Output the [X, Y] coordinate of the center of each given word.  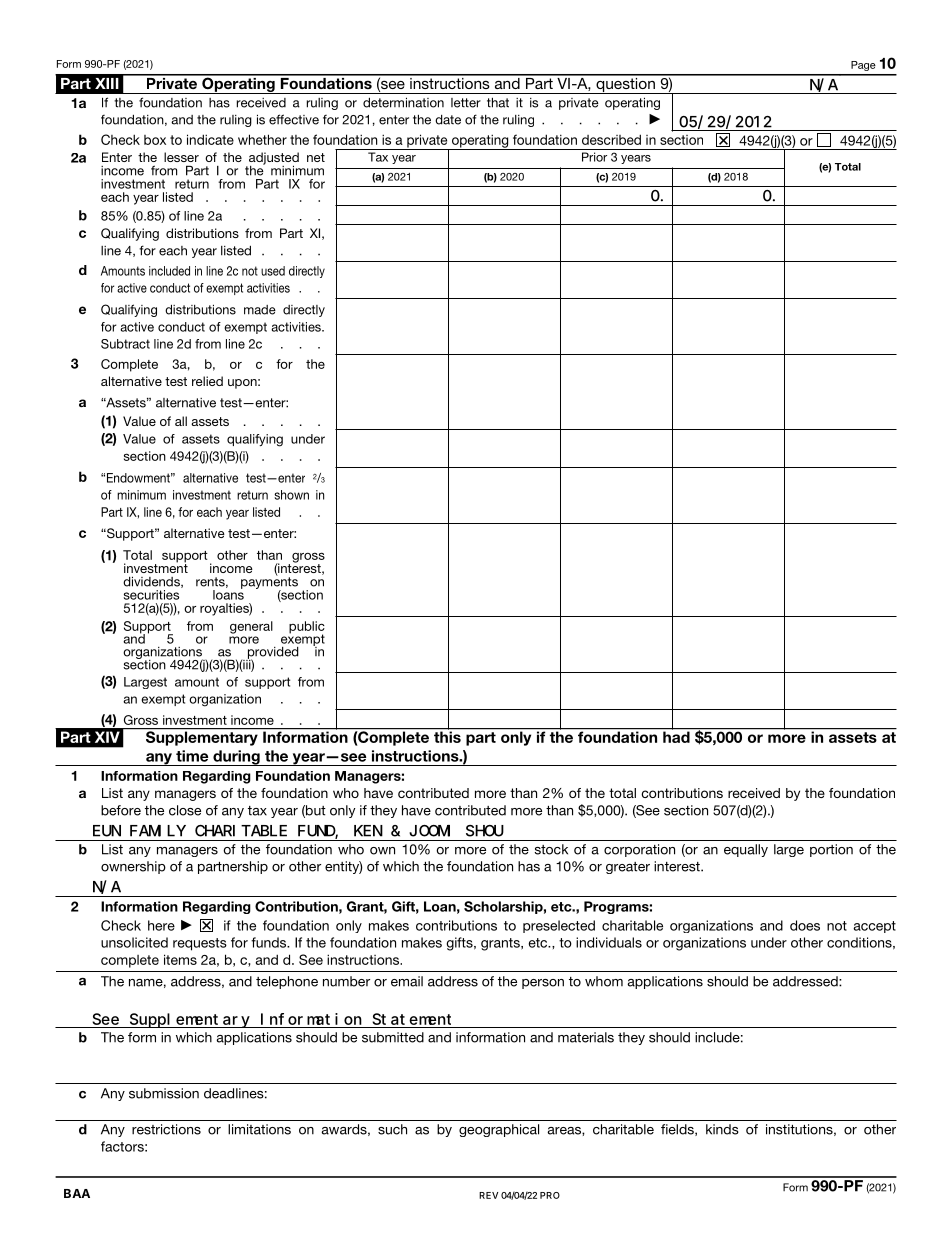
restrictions [166, 1129]
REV [488, 1195]
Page [863, 66]
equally [746, 850]
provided [272, 654]
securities [151, 595]
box [155, 140]
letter [466, 103]
